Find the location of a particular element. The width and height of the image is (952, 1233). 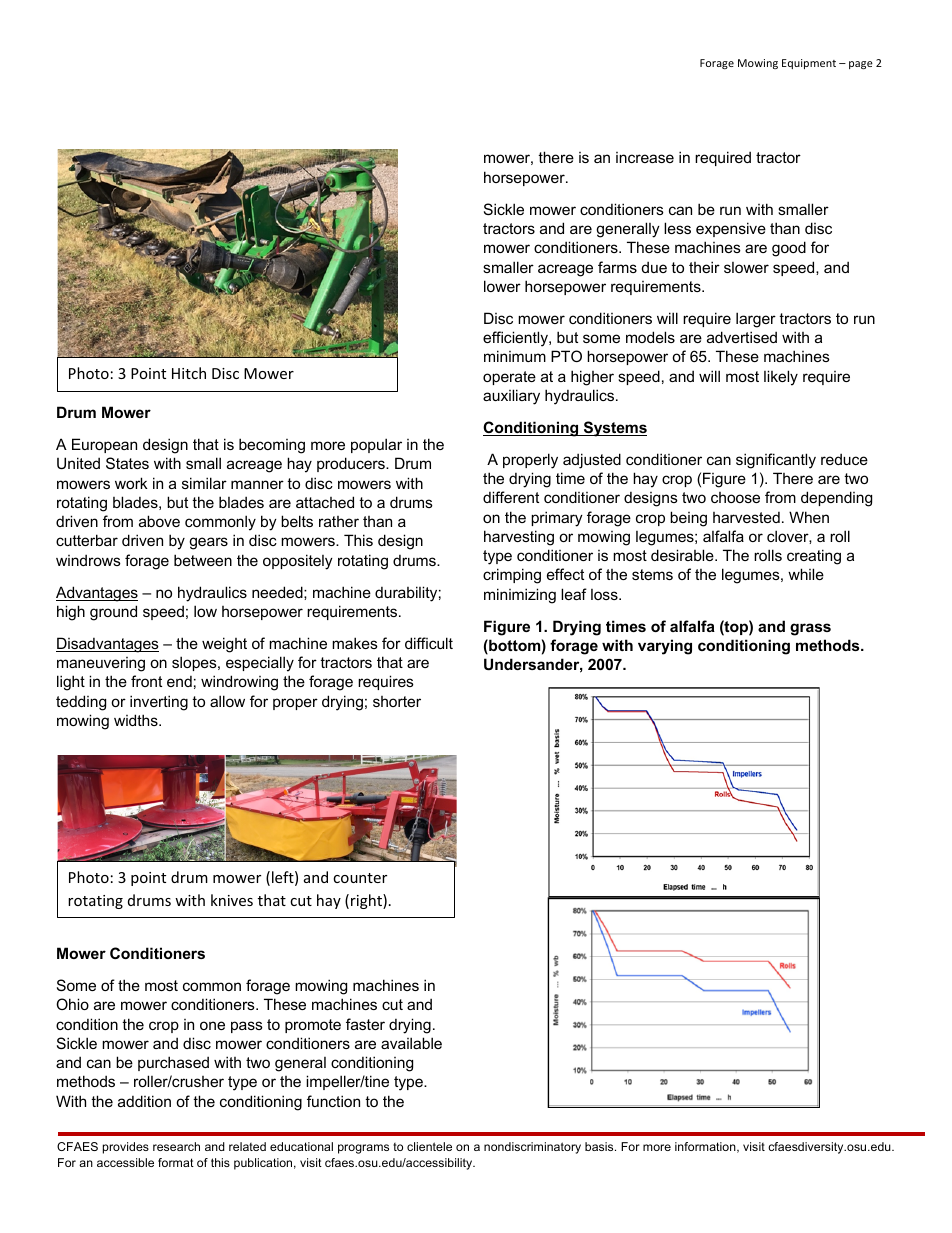

Equipment is located at coordinates (809, 64).
